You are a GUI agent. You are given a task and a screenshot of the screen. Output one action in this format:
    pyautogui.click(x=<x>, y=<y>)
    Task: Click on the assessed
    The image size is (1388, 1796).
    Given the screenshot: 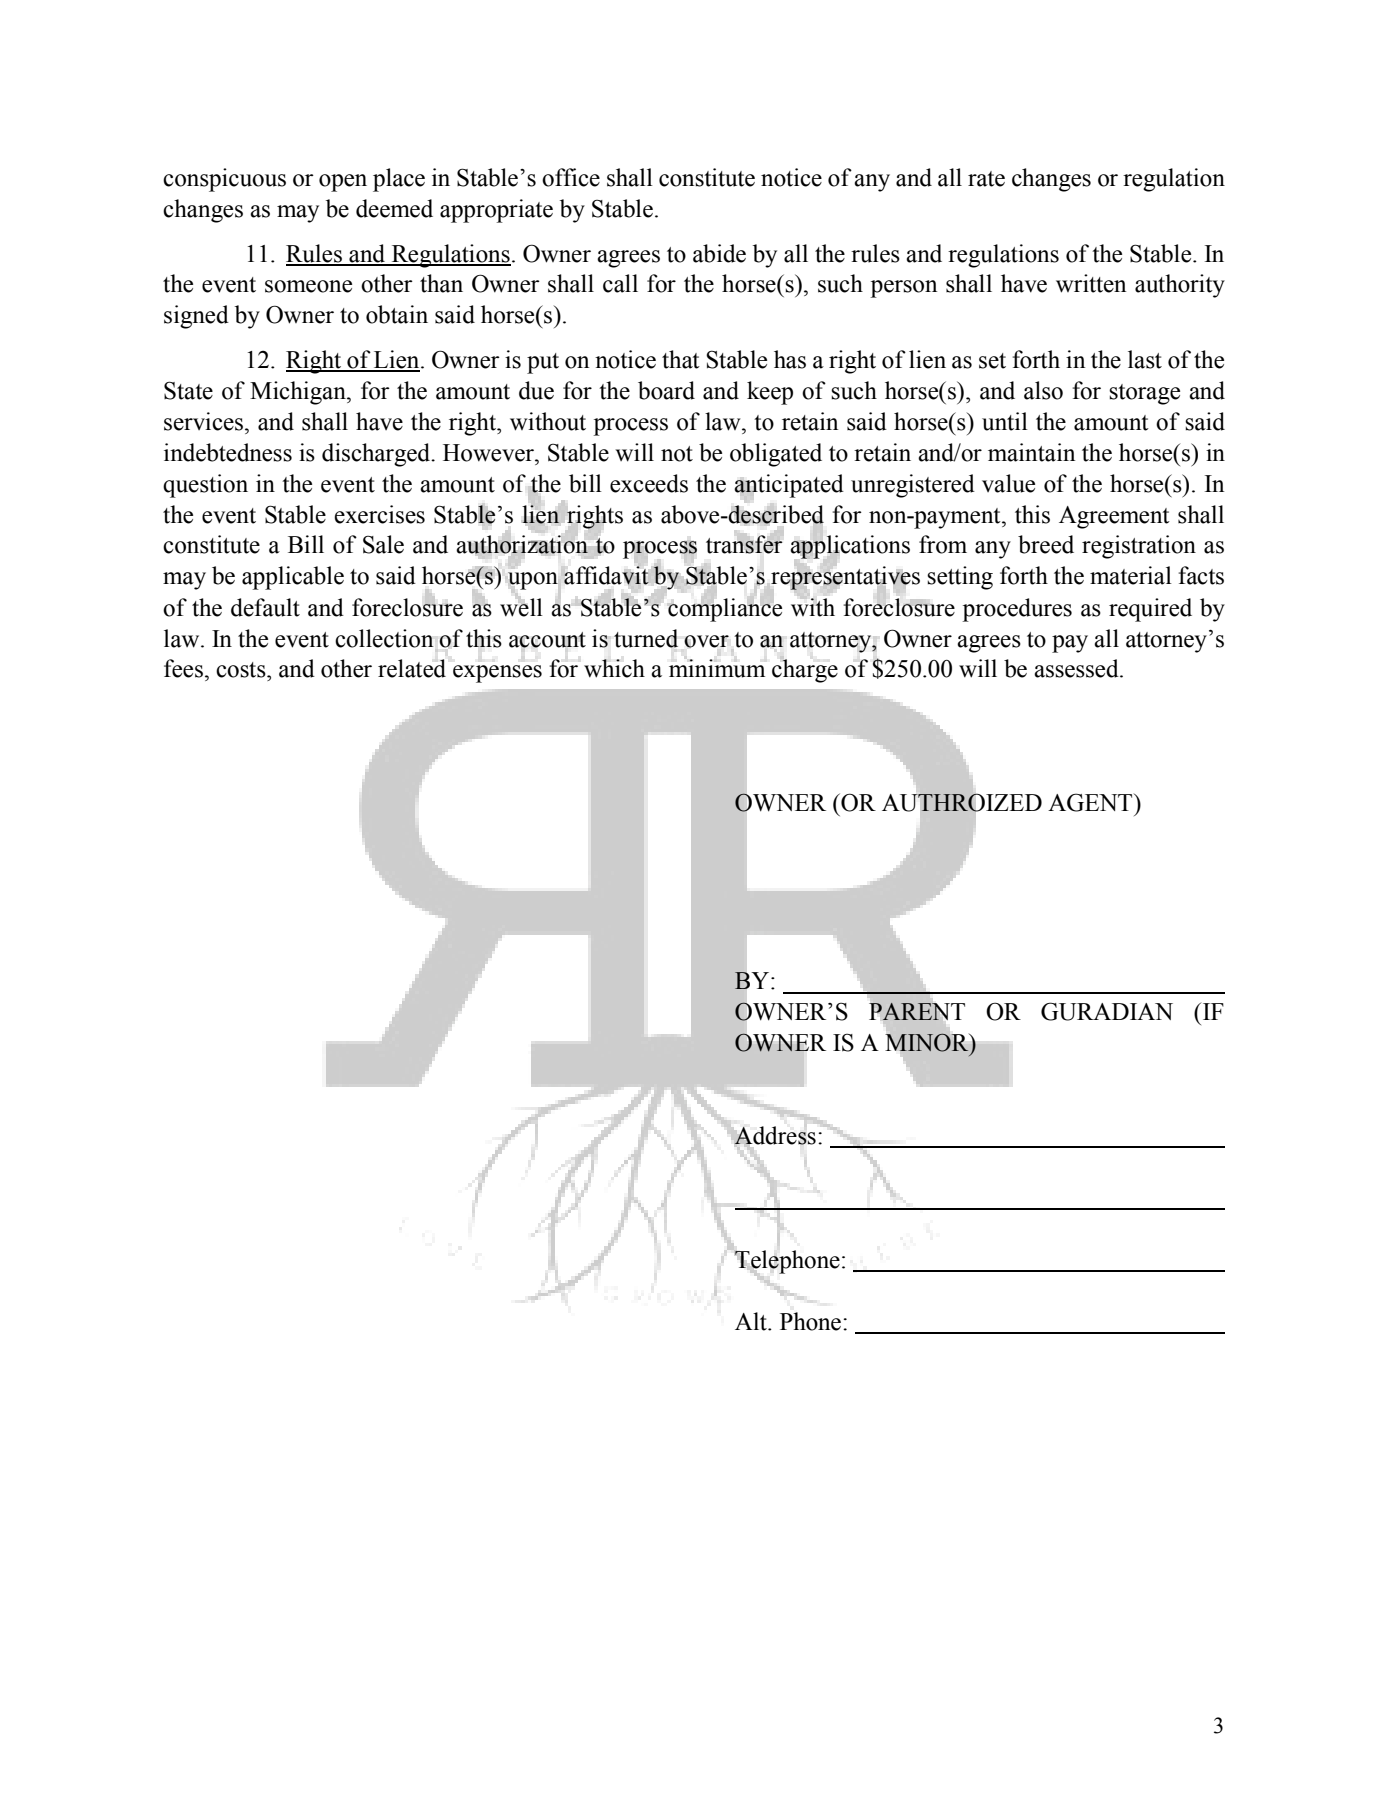 What is the action you would take?
    pyautogui.click(x=1077, y=668)
